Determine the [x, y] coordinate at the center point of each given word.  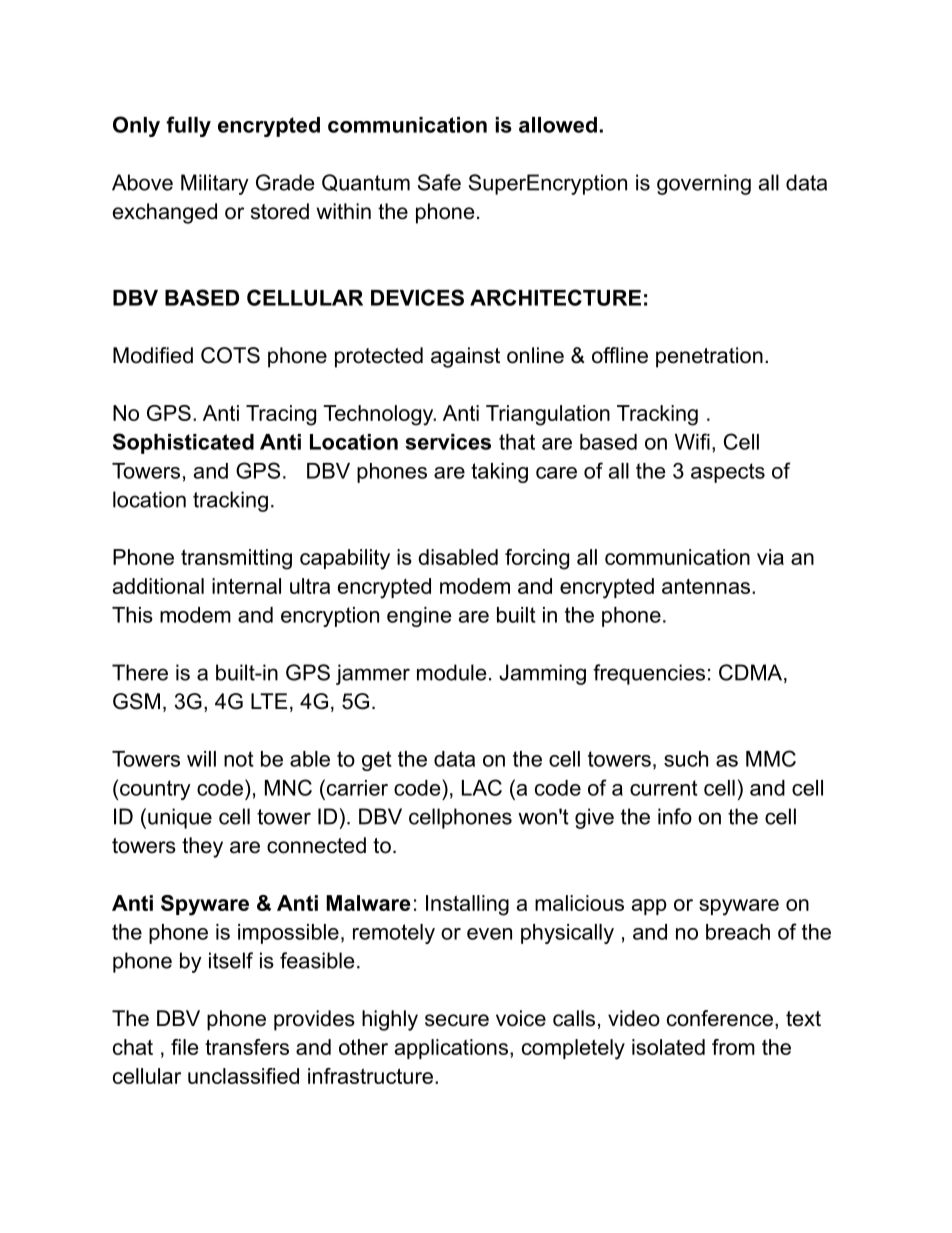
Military [215, 184]
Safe [439, 182]
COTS [230, 355]
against [465, 357]
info [675, 816]
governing [704, 184]
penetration [709, 357]
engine [419, 617]
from [733, 1047]
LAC [482, 787]
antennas [706, 586]
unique [180, 818]
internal [246, 586]
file [184, 1047]
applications [451, 1049]
